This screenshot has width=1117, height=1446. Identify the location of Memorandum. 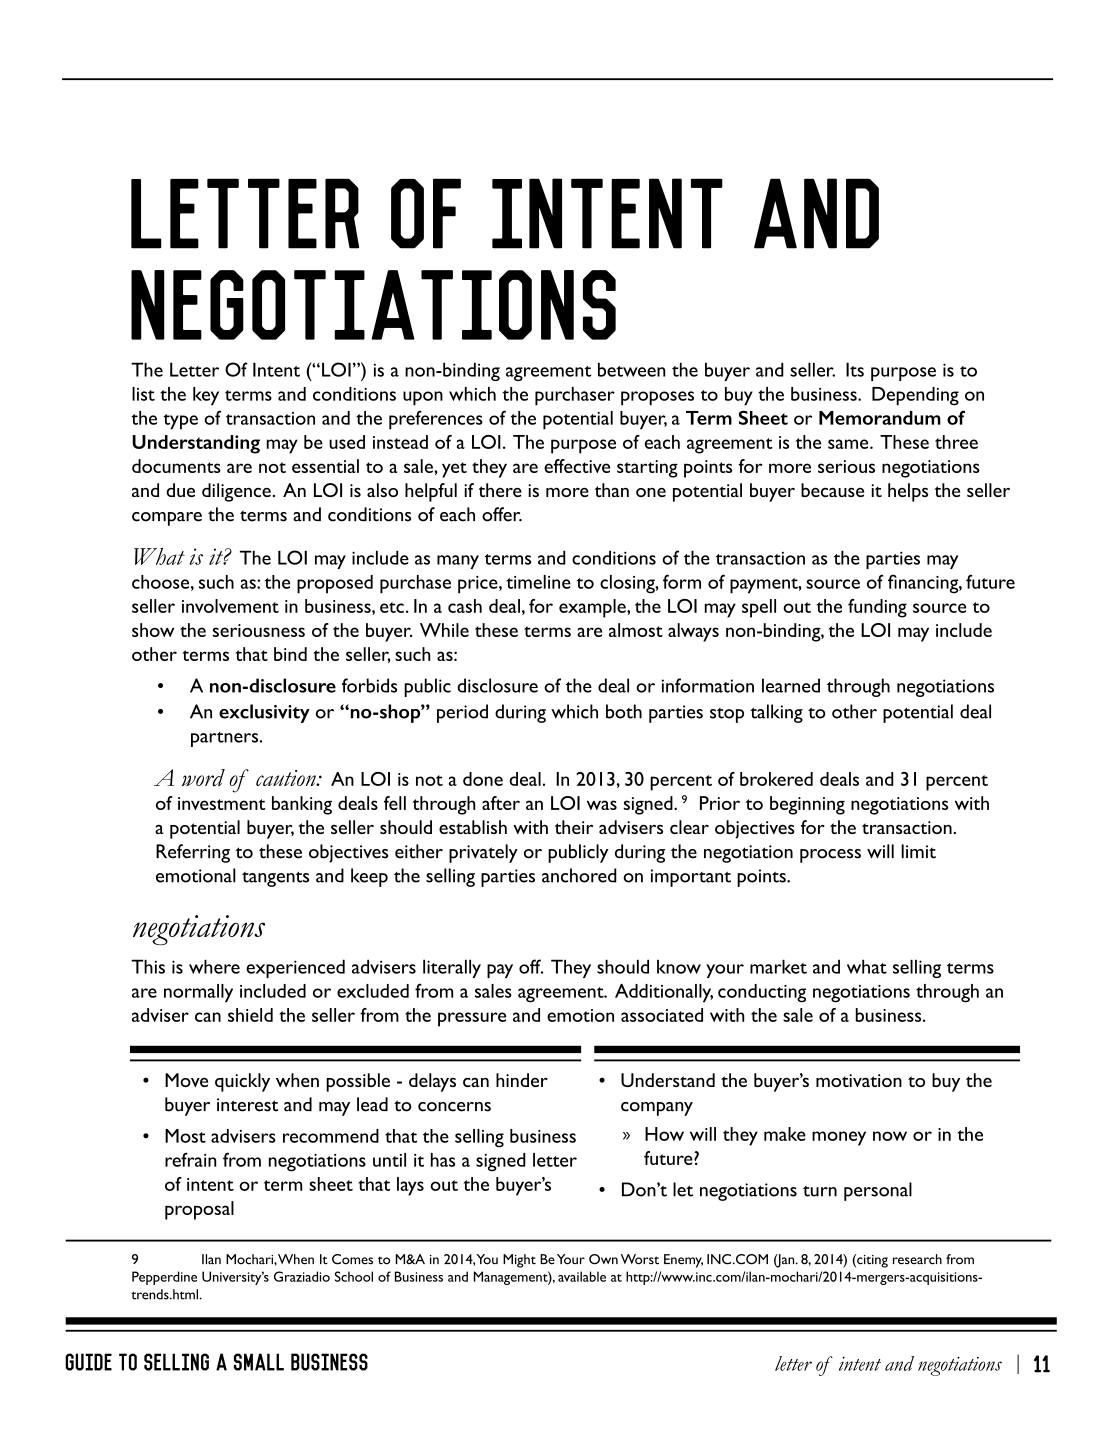
(880, 418).
